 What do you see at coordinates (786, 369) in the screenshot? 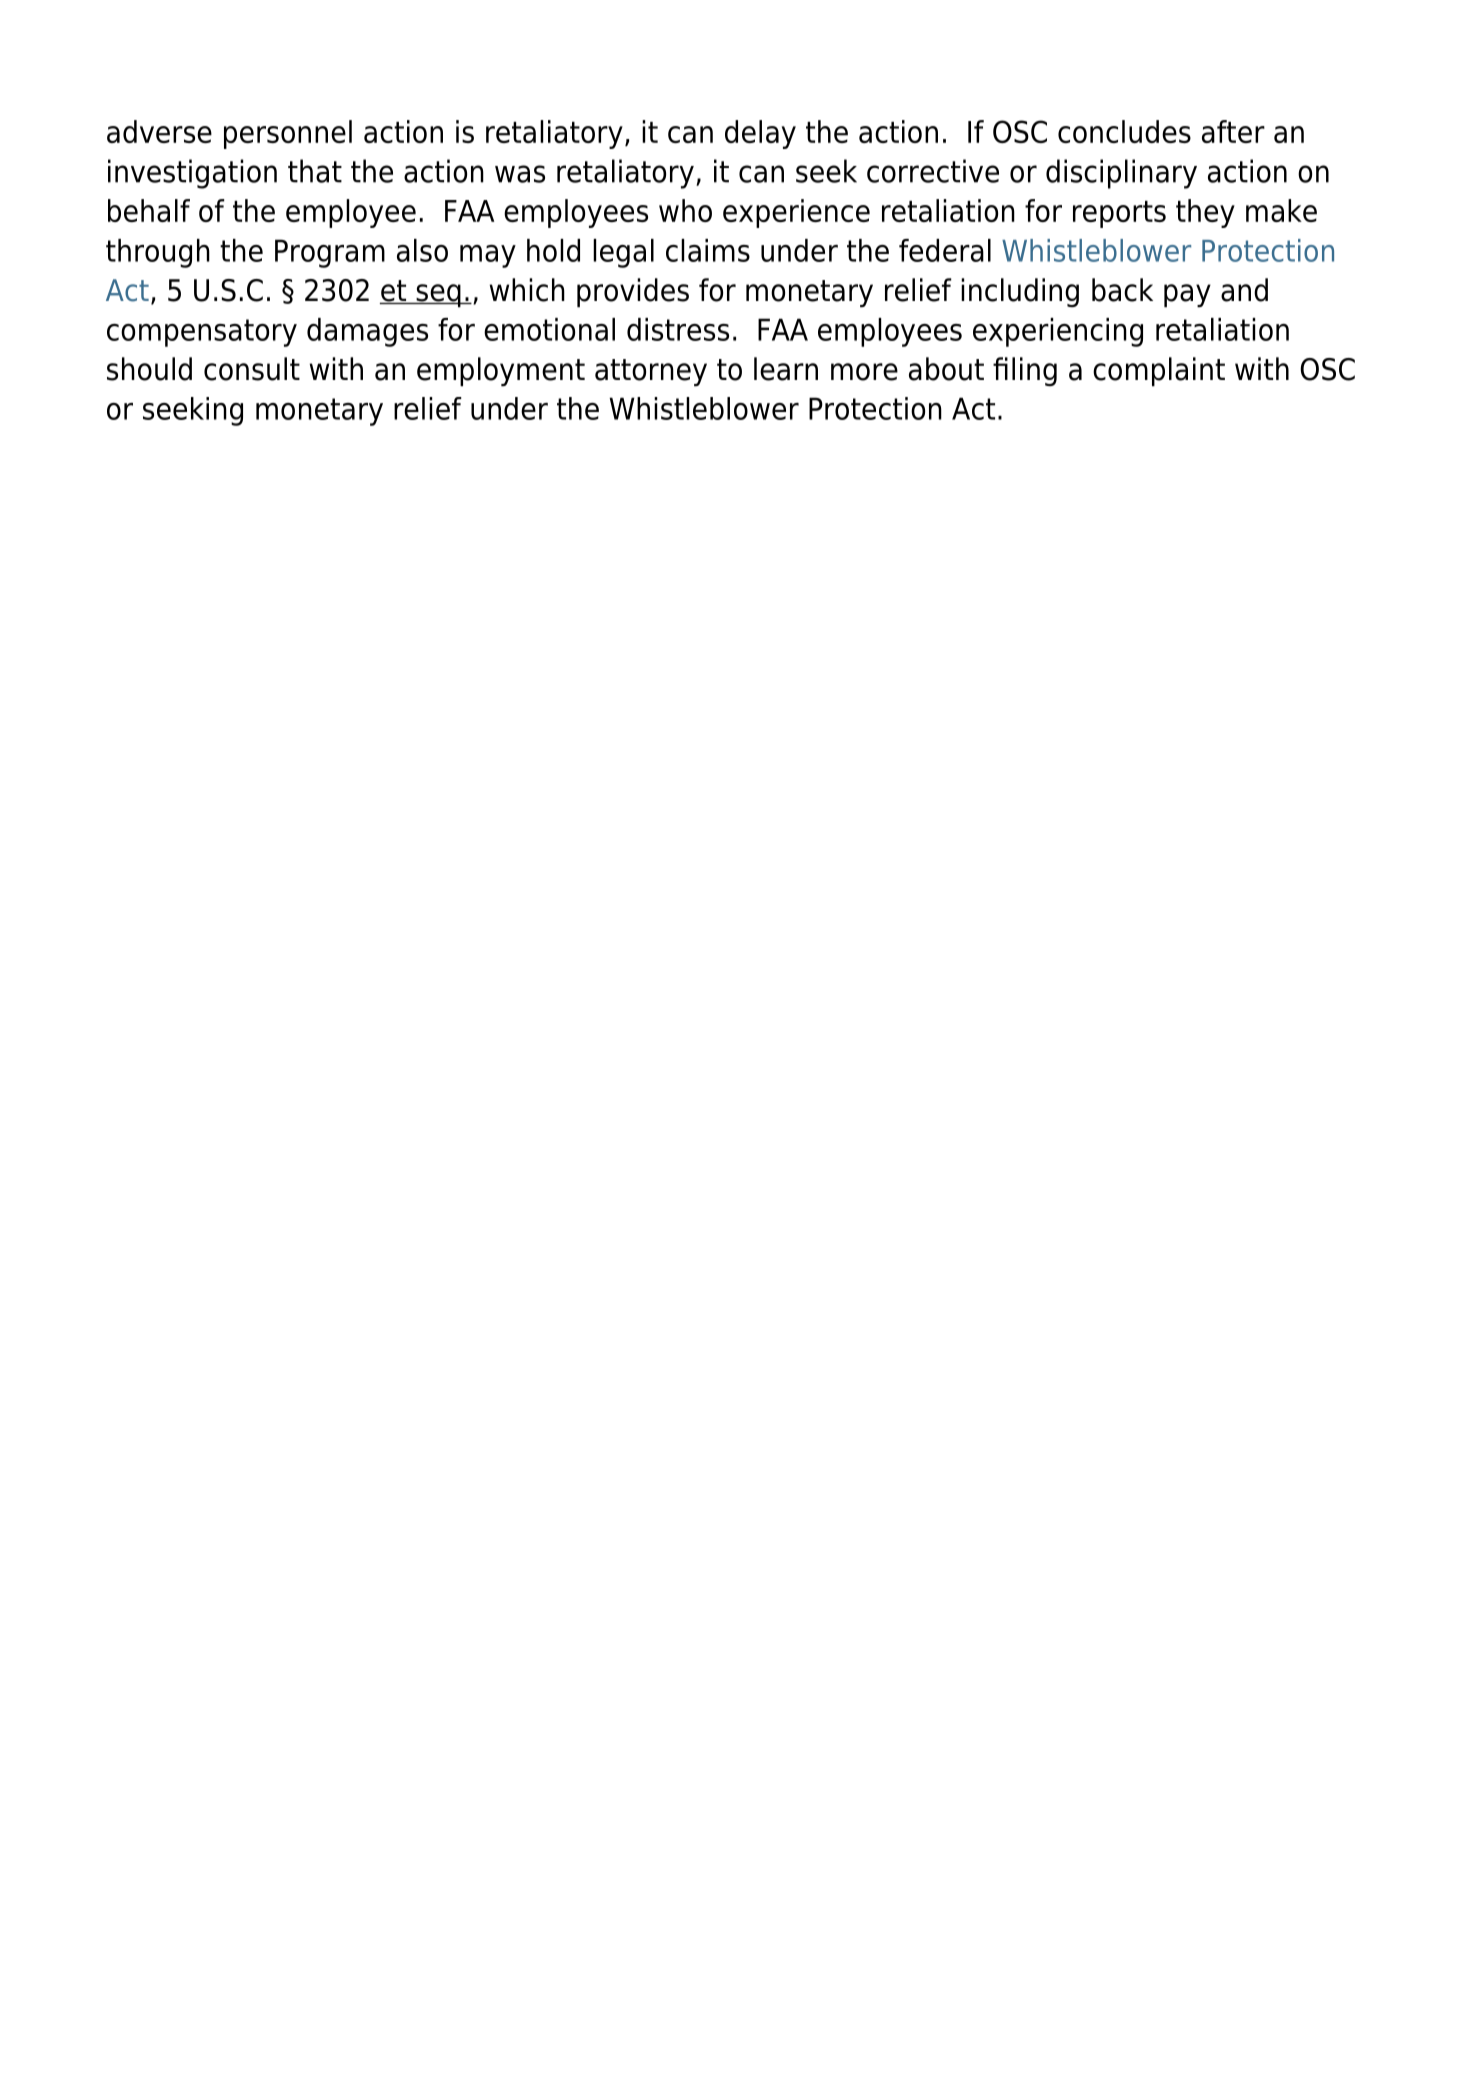
I see `learn` at bounding box center [786, 369].
